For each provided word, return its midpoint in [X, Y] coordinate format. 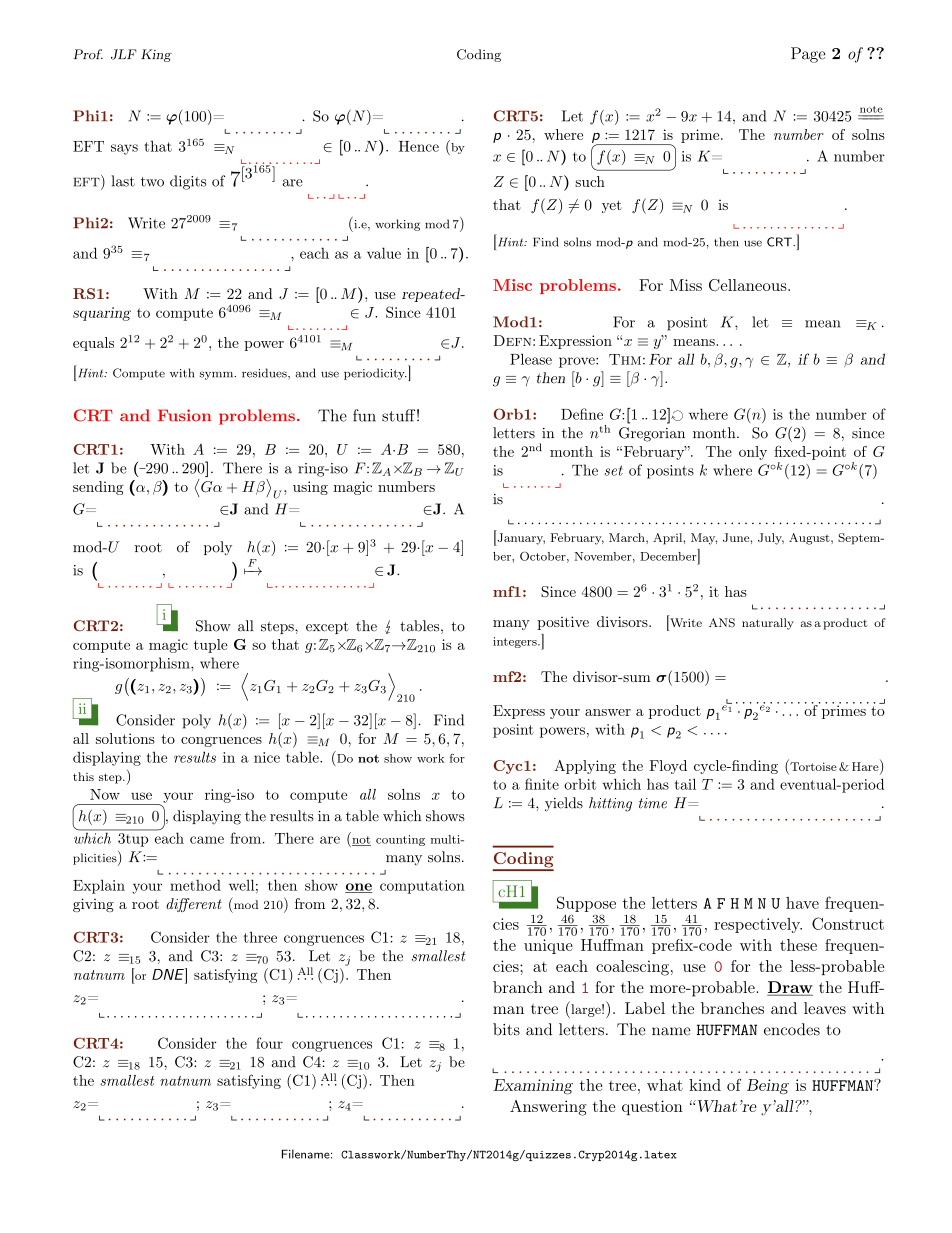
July [771, 539]
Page [808, 55]
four [269, 1043]
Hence [419, 146]
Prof [88, 54]
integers [516, 642]
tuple [211, 646]
